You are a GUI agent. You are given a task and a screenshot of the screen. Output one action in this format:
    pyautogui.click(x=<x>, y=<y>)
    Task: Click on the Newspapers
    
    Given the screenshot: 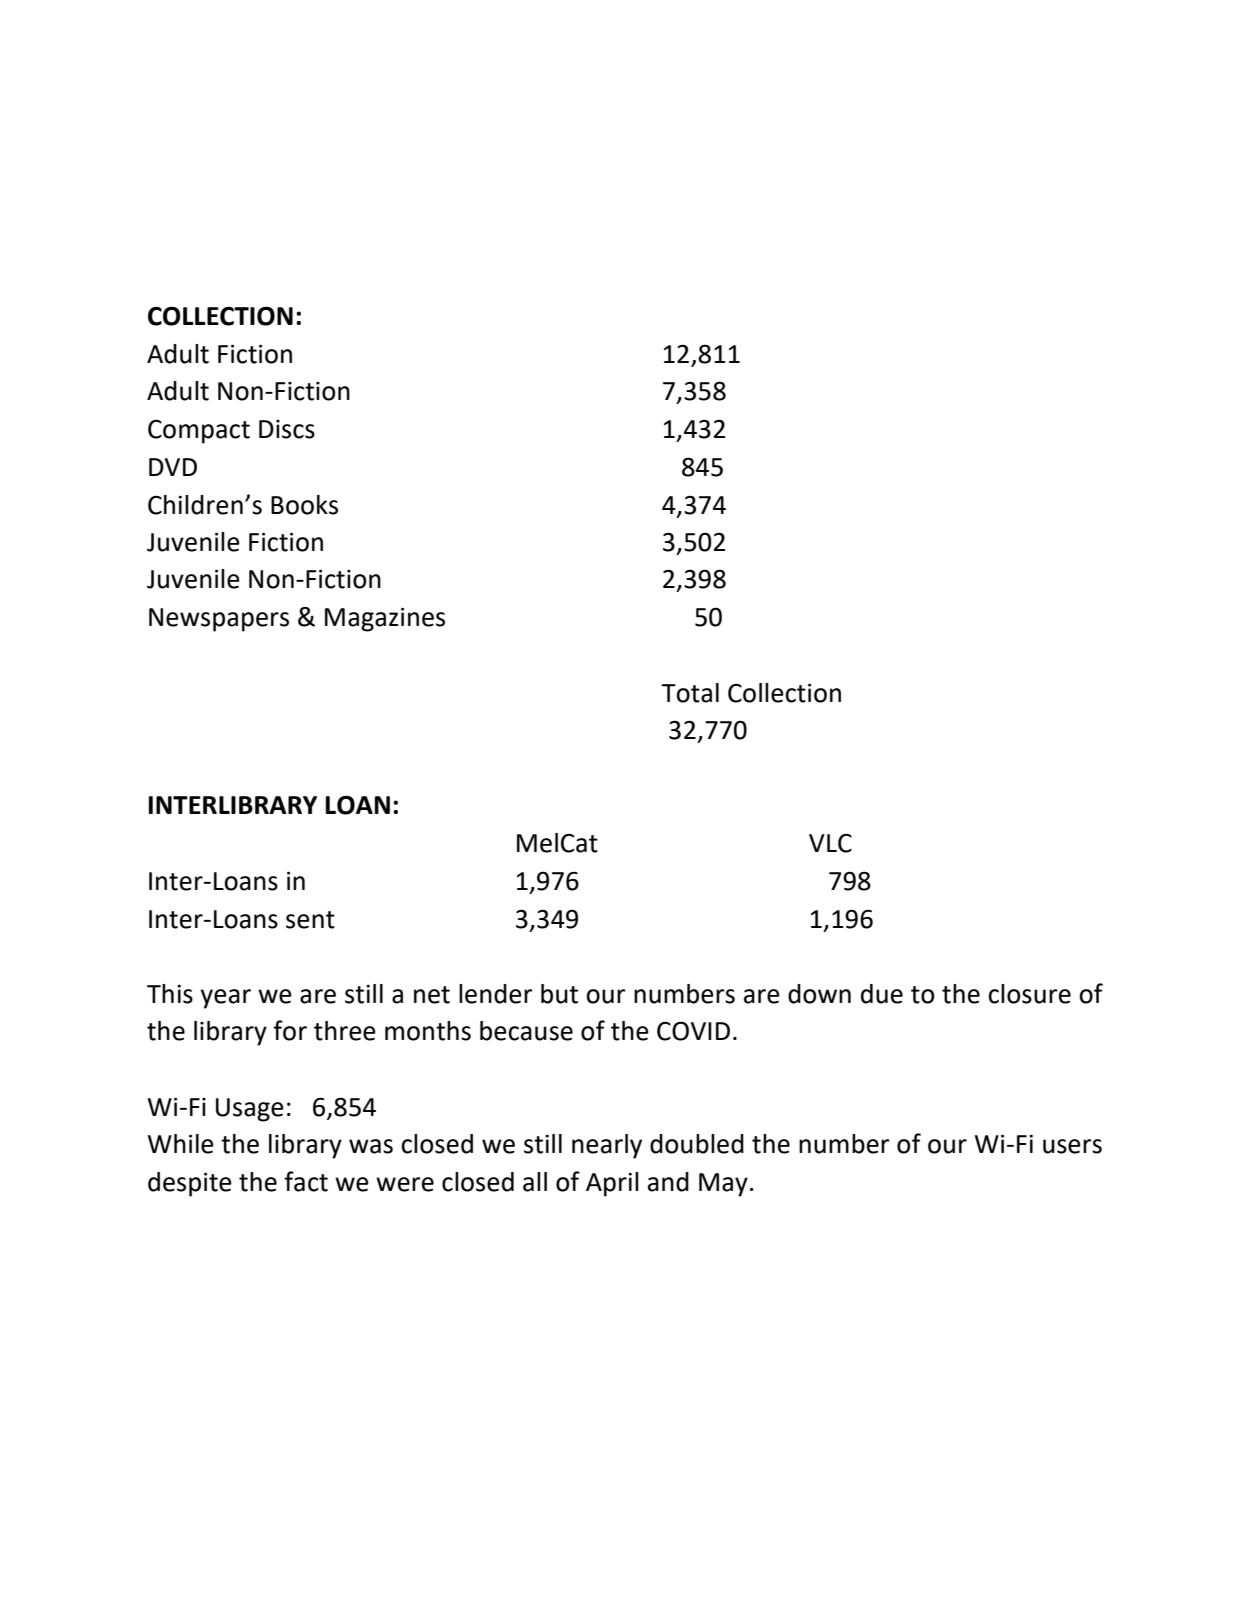 What is the action you would take?
    pyautogui.click(x=219, y=620)
